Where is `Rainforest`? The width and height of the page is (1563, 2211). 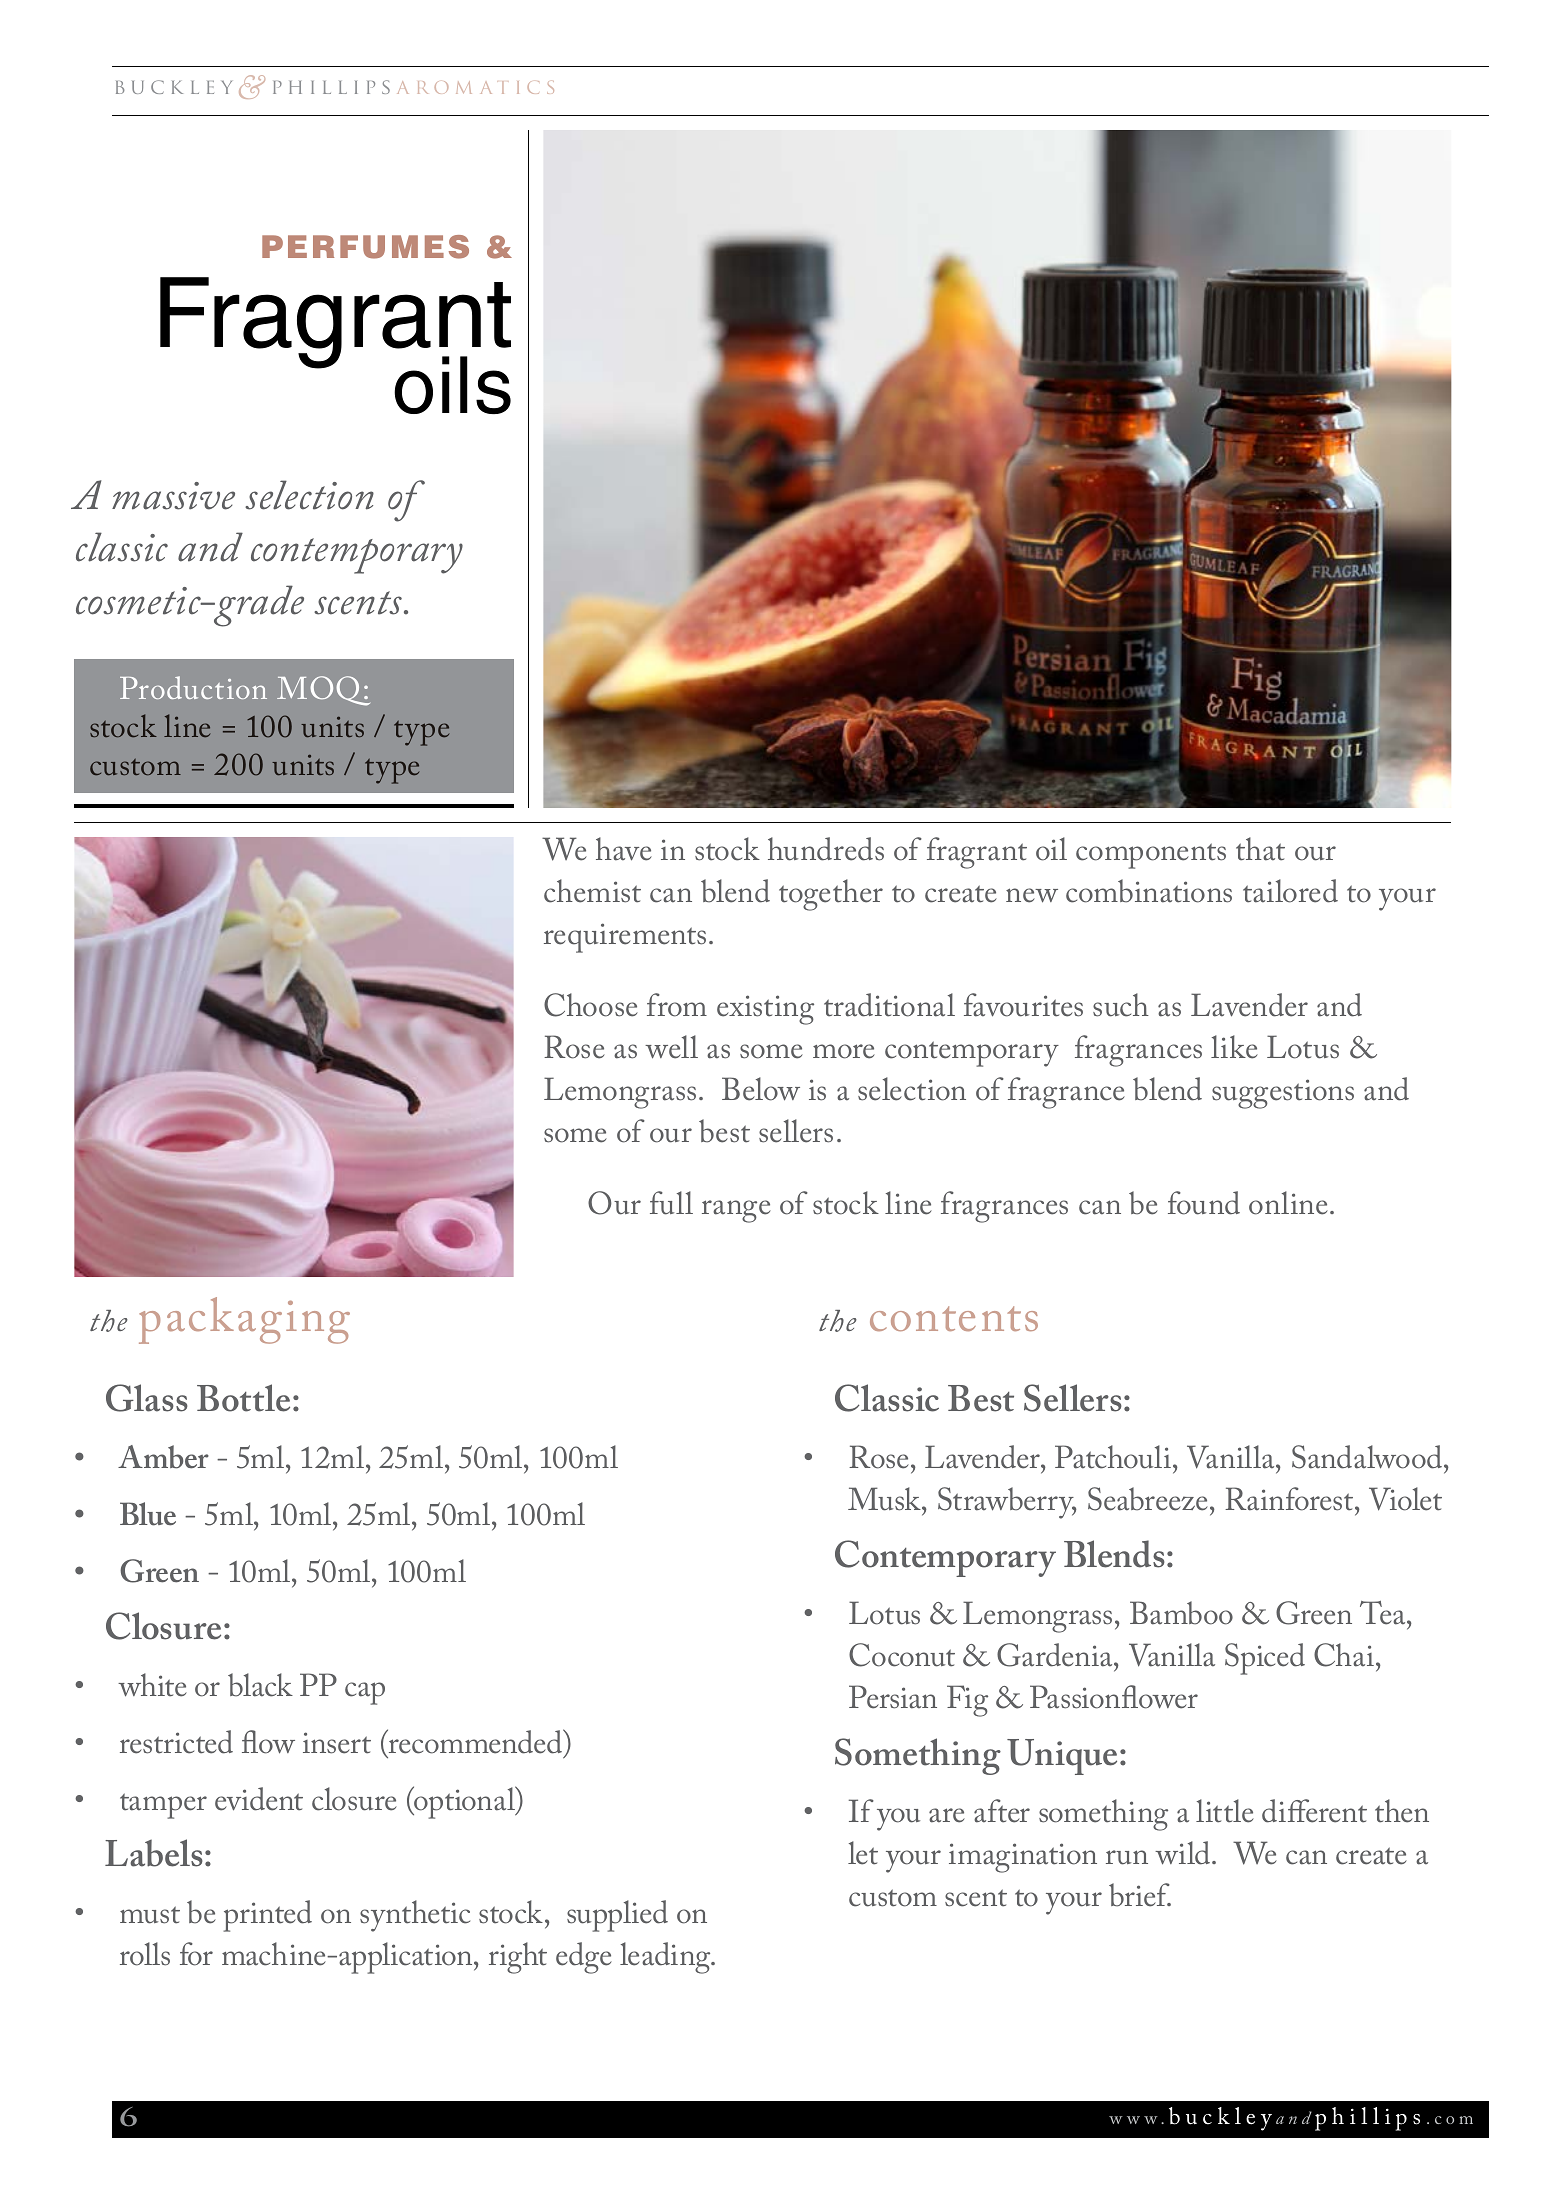 Rainforest is located at coordinates (1290, 1499).
